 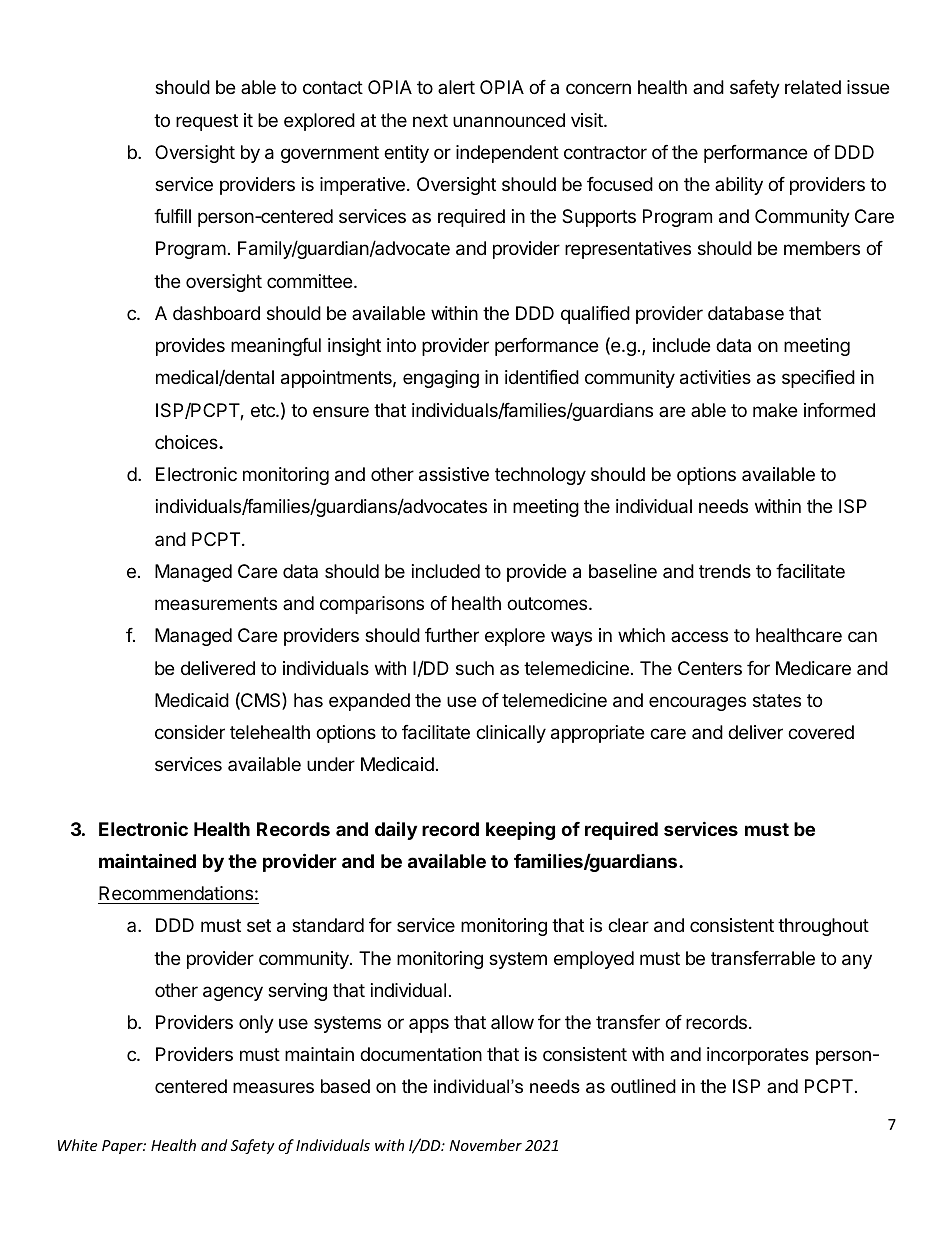 I want to click on assistive, so click(x=454, y=474).
